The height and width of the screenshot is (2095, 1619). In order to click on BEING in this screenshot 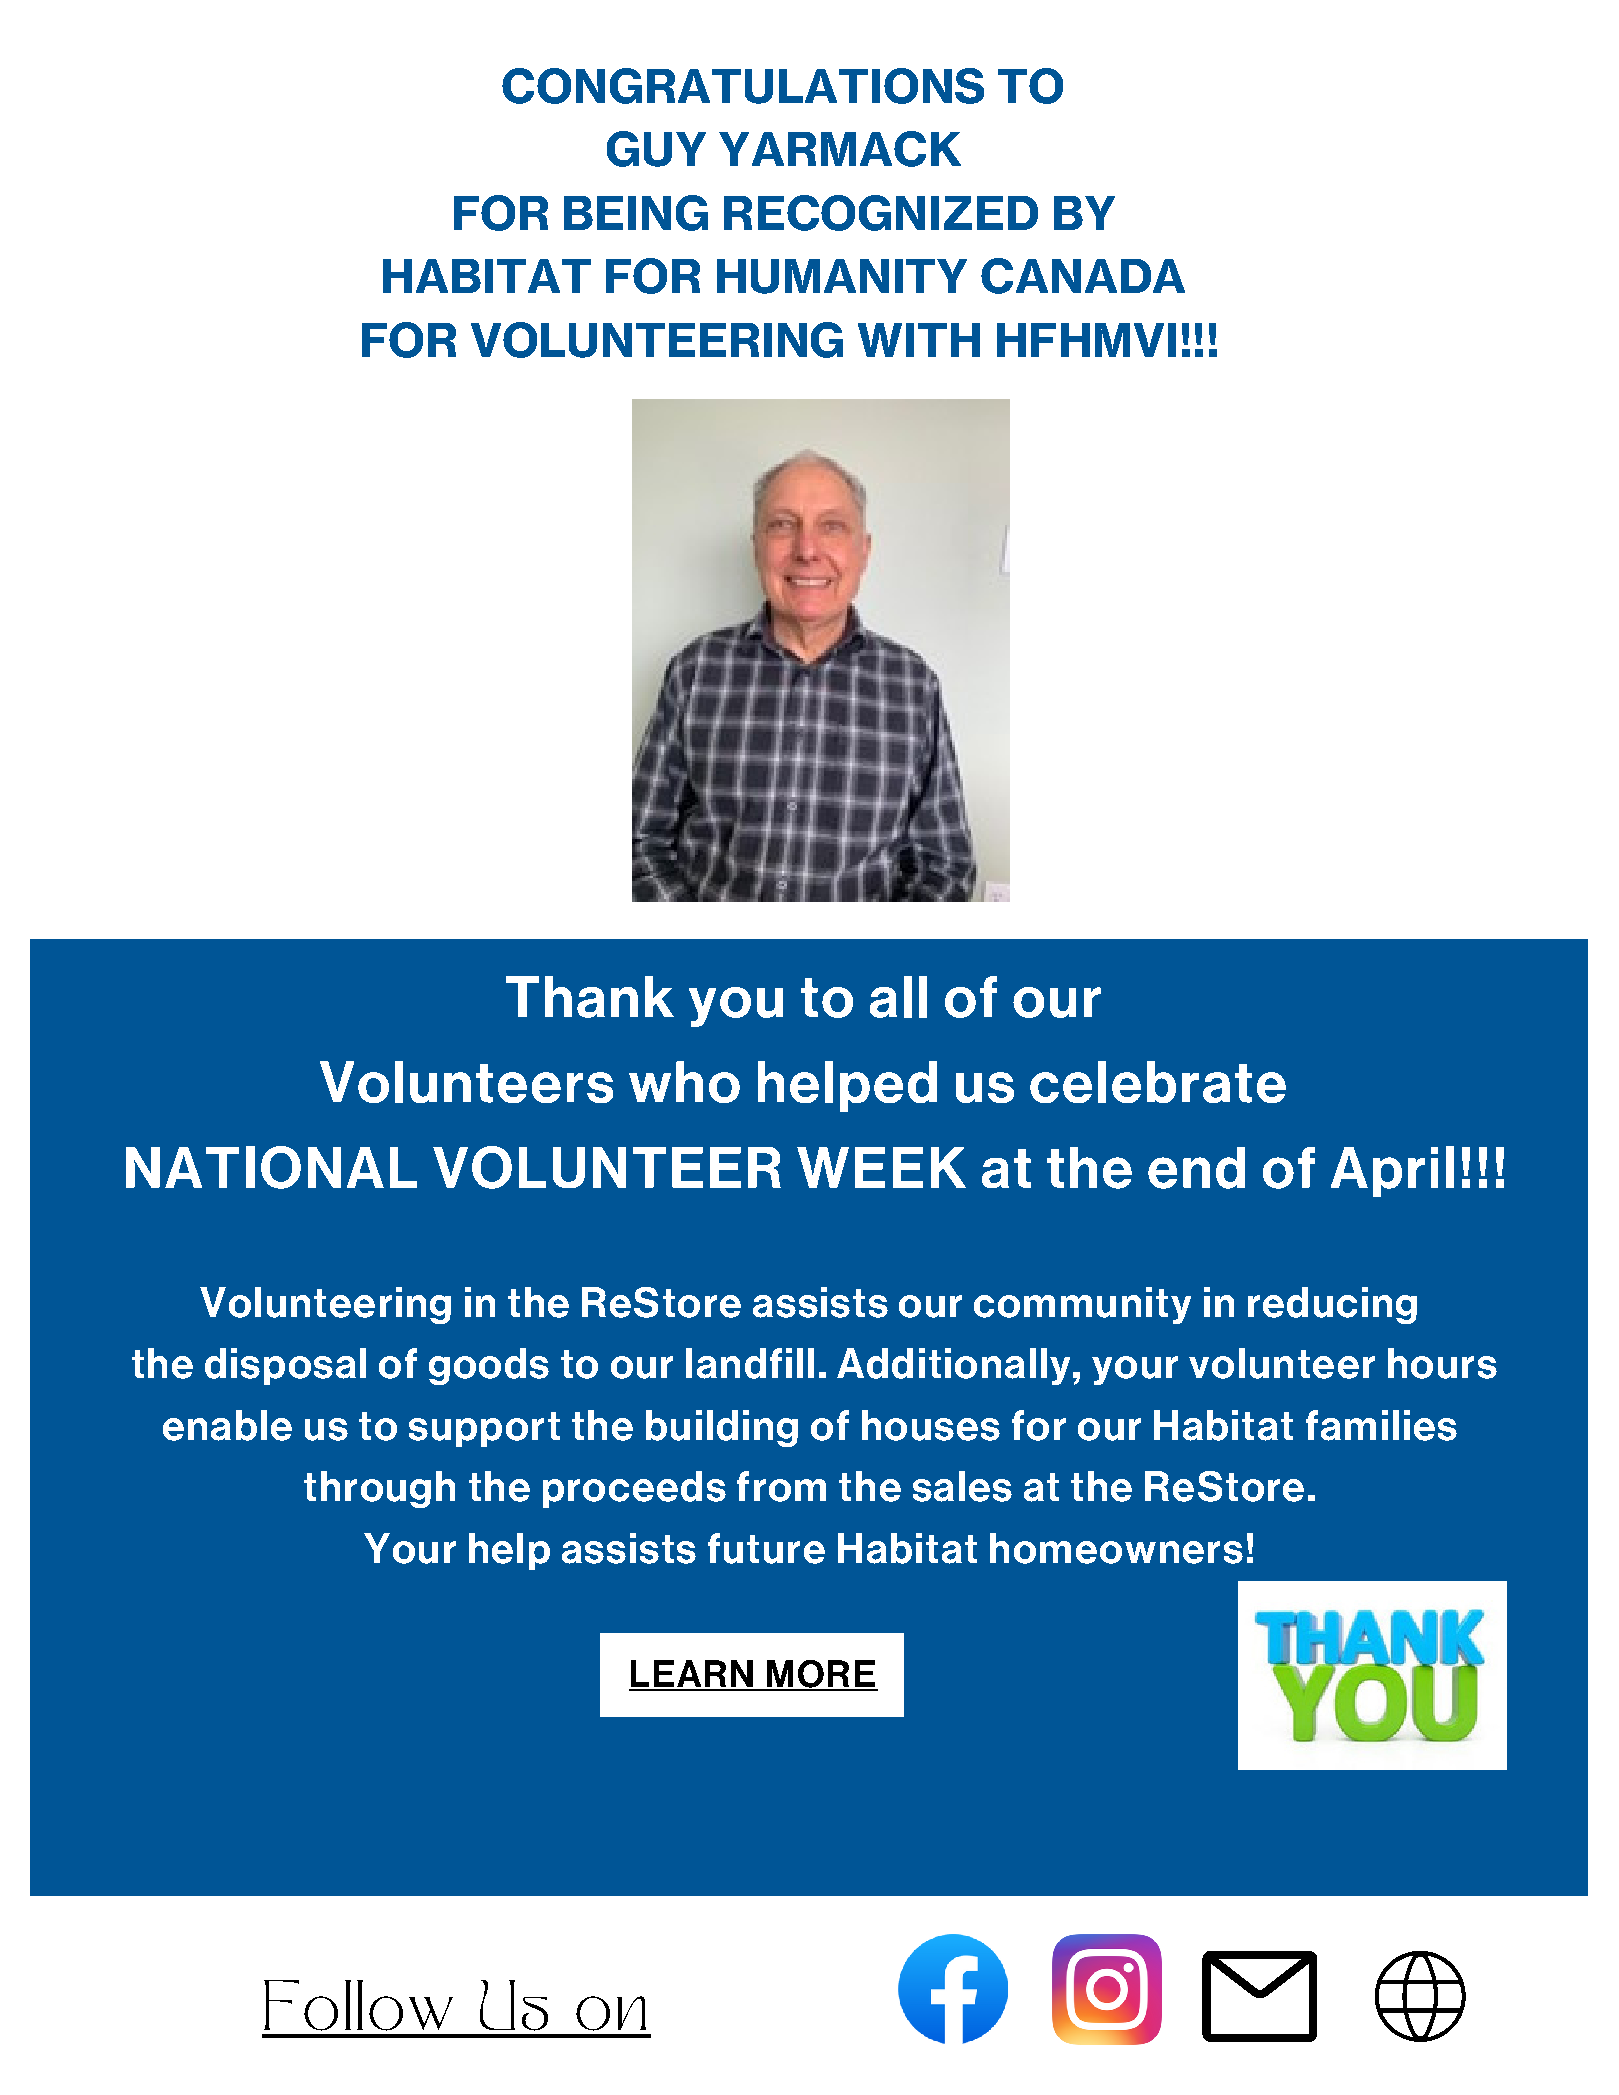, I will do `click(636, 213)`.
